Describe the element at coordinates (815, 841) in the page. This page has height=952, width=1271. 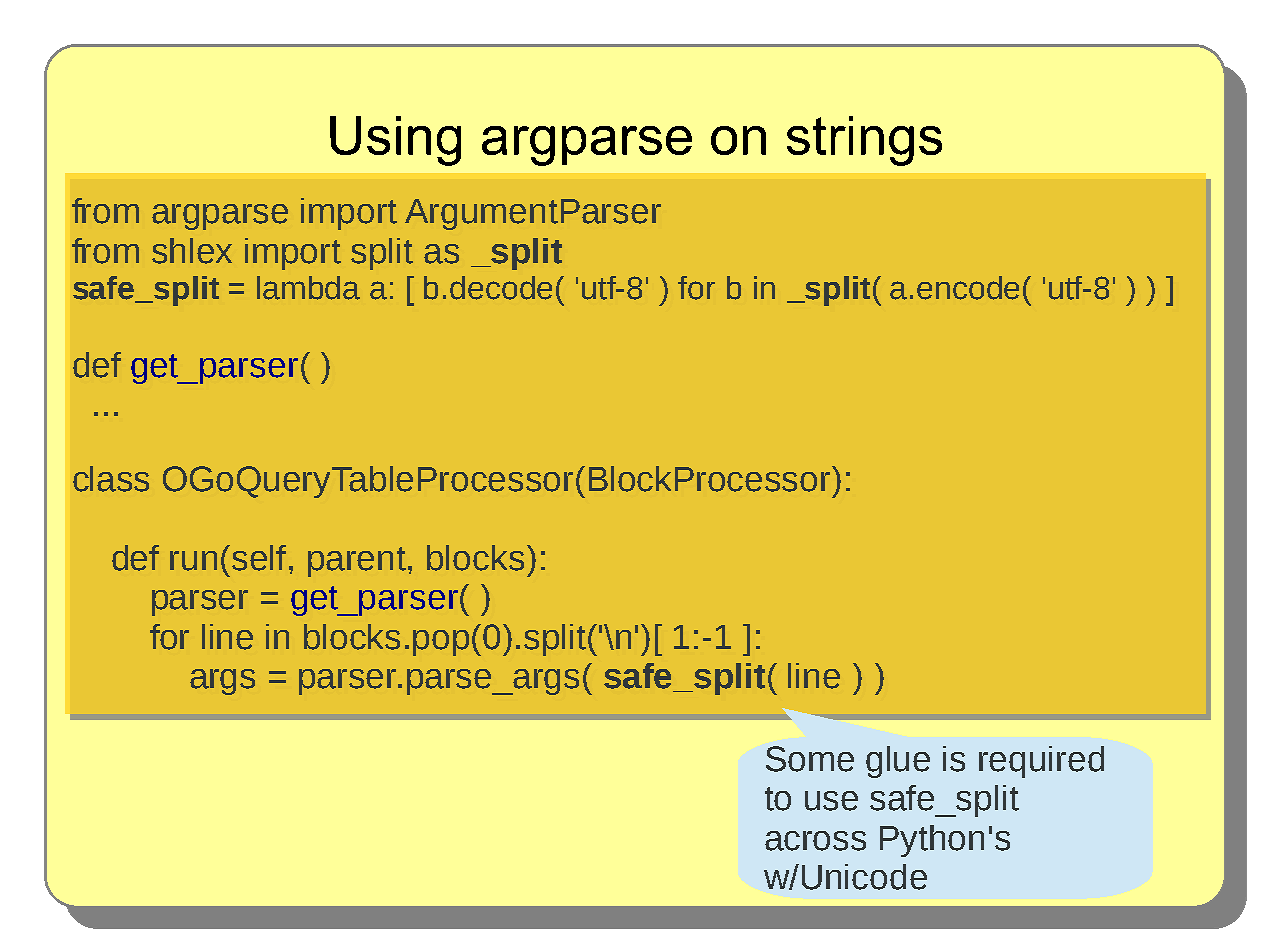
I see `across` at that location.
